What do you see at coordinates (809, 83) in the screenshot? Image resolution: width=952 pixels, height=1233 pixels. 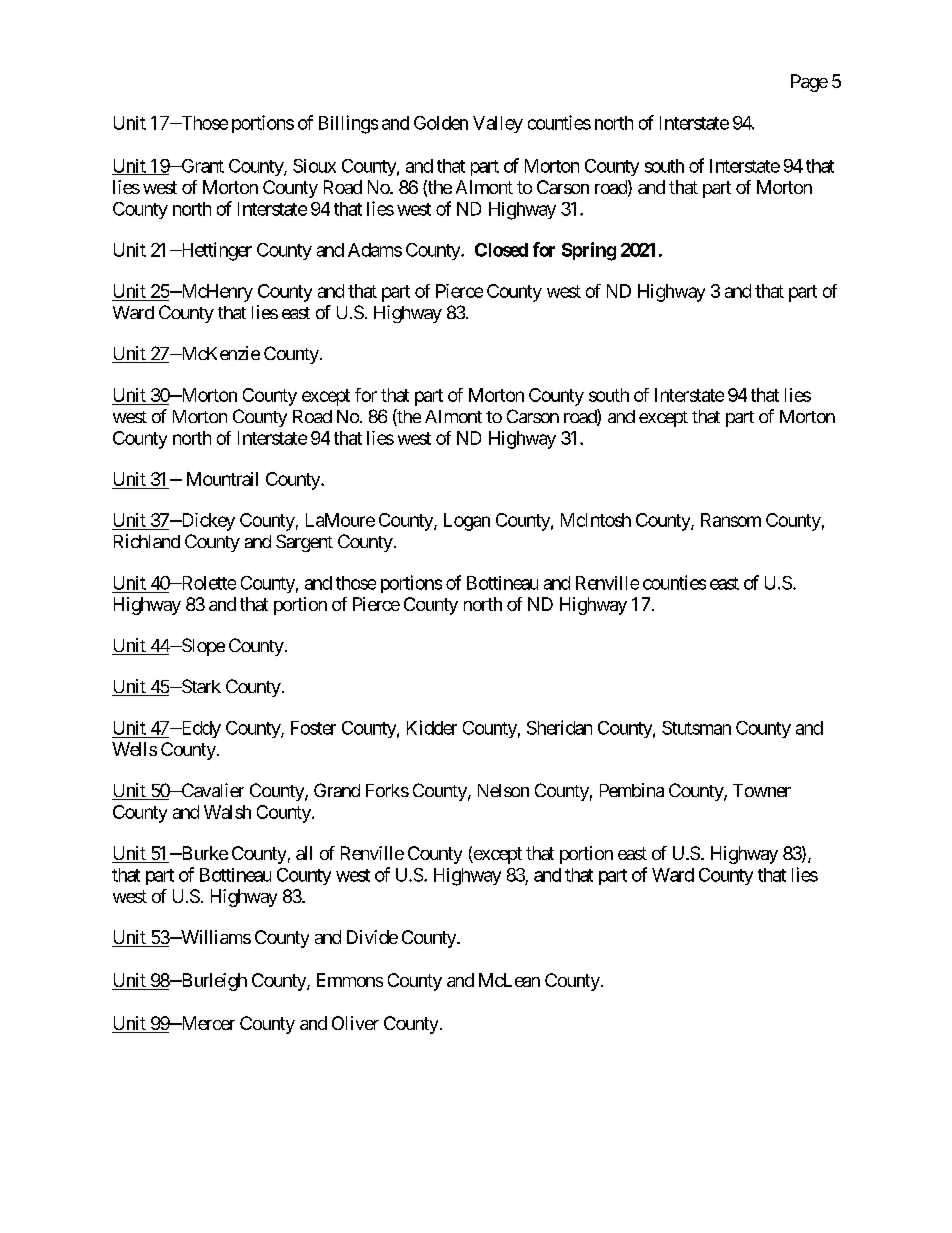 I see `Page` at bounding box center [809, 83].
